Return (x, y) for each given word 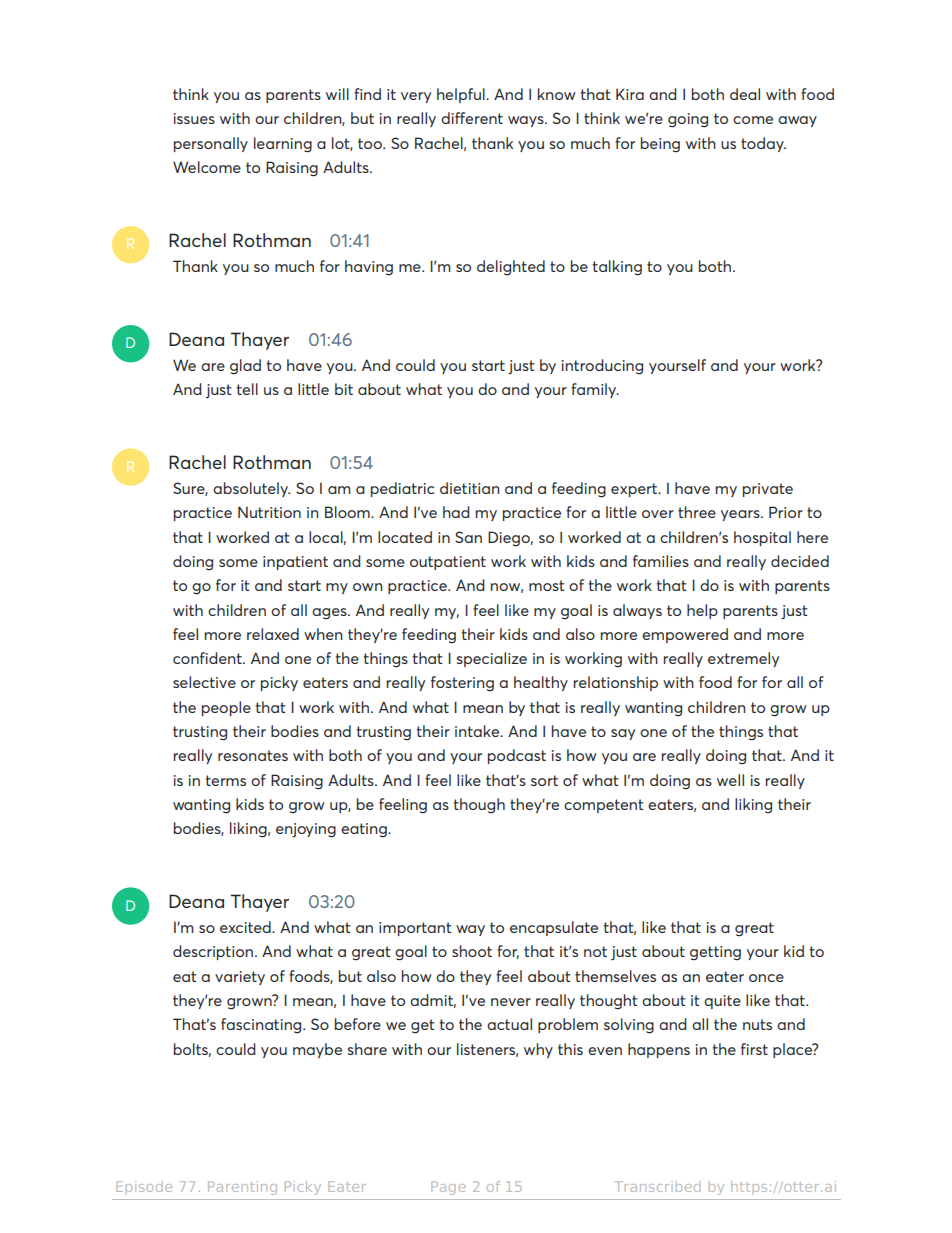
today (763, 144)
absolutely (251, 489)
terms (225, 780)
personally (211, 144)
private (768, 490)
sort (544, 780)
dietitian (469, 488)
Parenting (242, 1188)
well (730, 780)
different (472, 118)
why (538, 1050)
